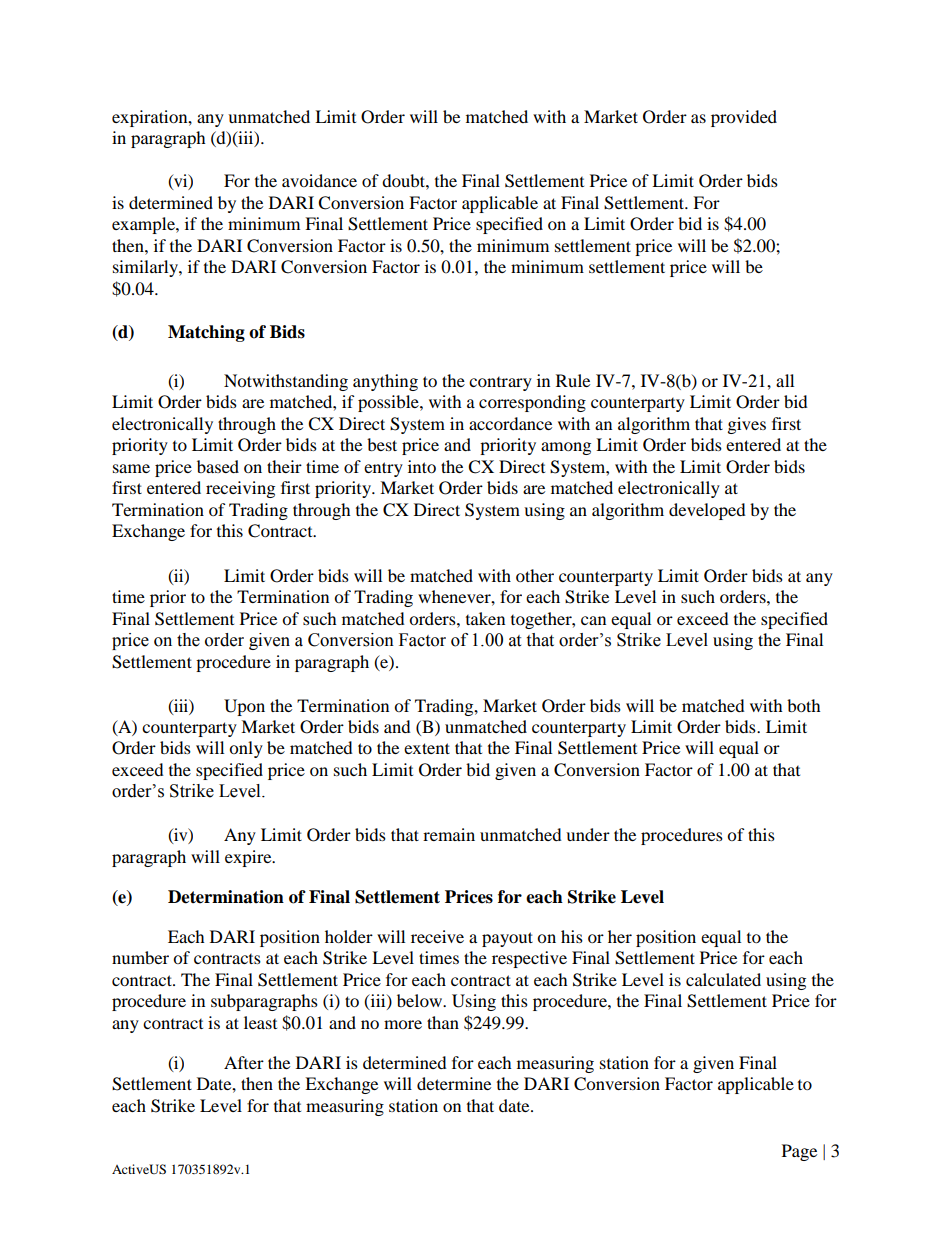 The height and width of the screenshot is (1233, 952). What do you see at coordinates (244, 707) in the screenshot?
I see `Upon` at bounding box center [244, 707].
